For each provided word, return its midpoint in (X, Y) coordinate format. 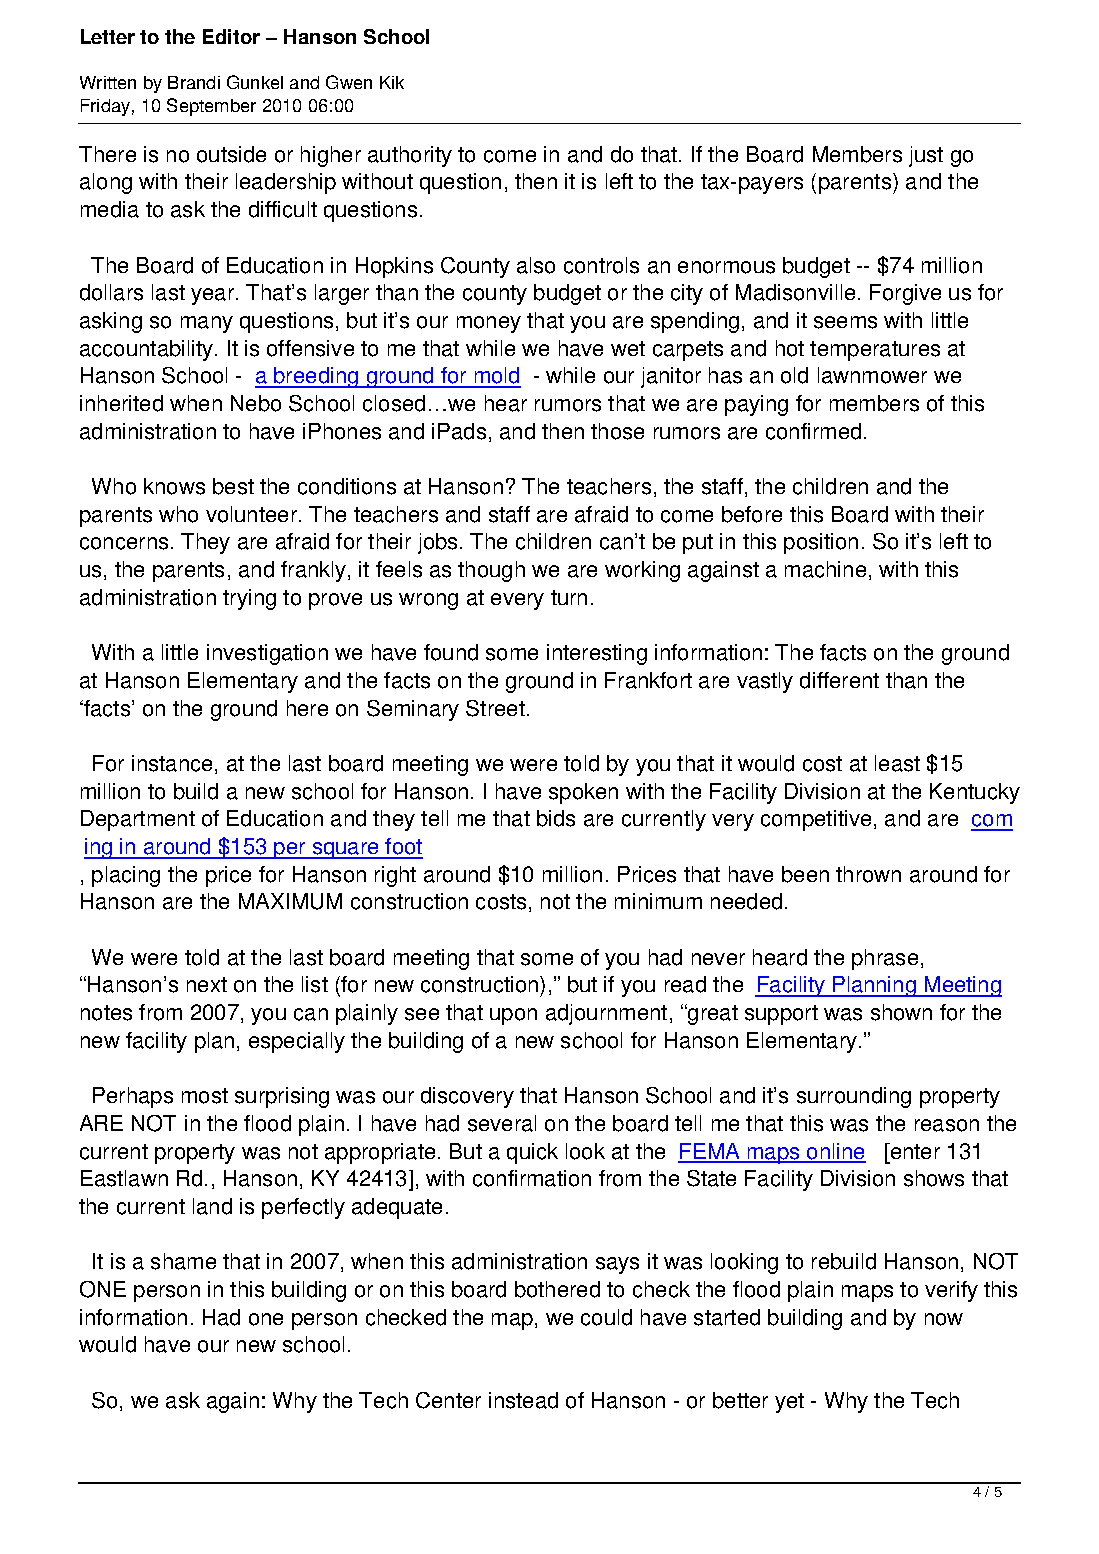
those (617, 431)
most (205, 1096)
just (926, 156)
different (839, 680)
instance (172, 763)
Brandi (194, 82)
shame (183, 1261)
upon (513, 1016)
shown (901, 1012)
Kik (392, 82)
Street (495, 708)
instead (523, 1400)
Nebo (256, 403)
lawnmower (872, 375)
